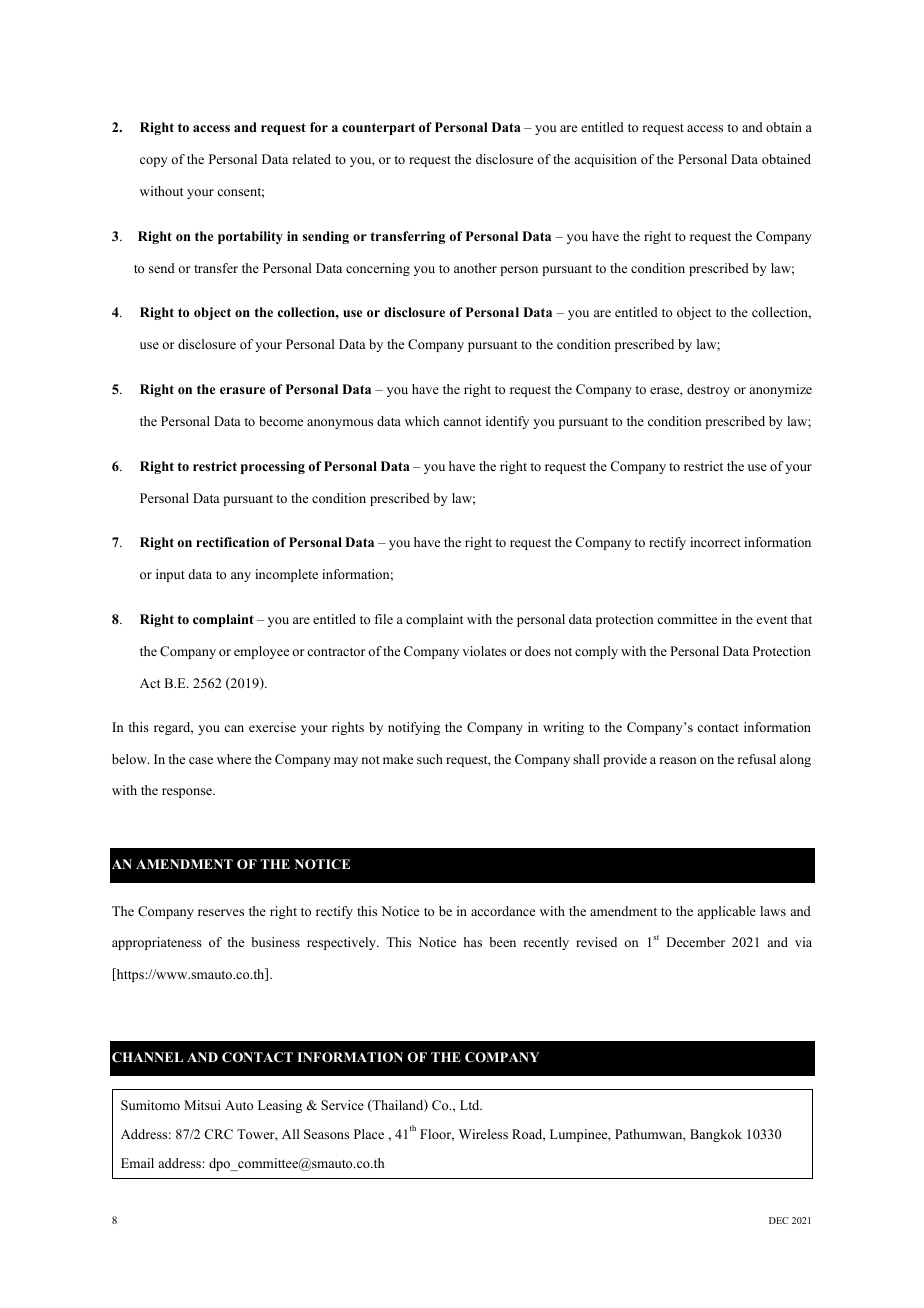 The height and width of the page is (1308, 924). What do you see at coordinates (606, 160) in the page?
I see `acquisition` at bounding box center [606, 160].
